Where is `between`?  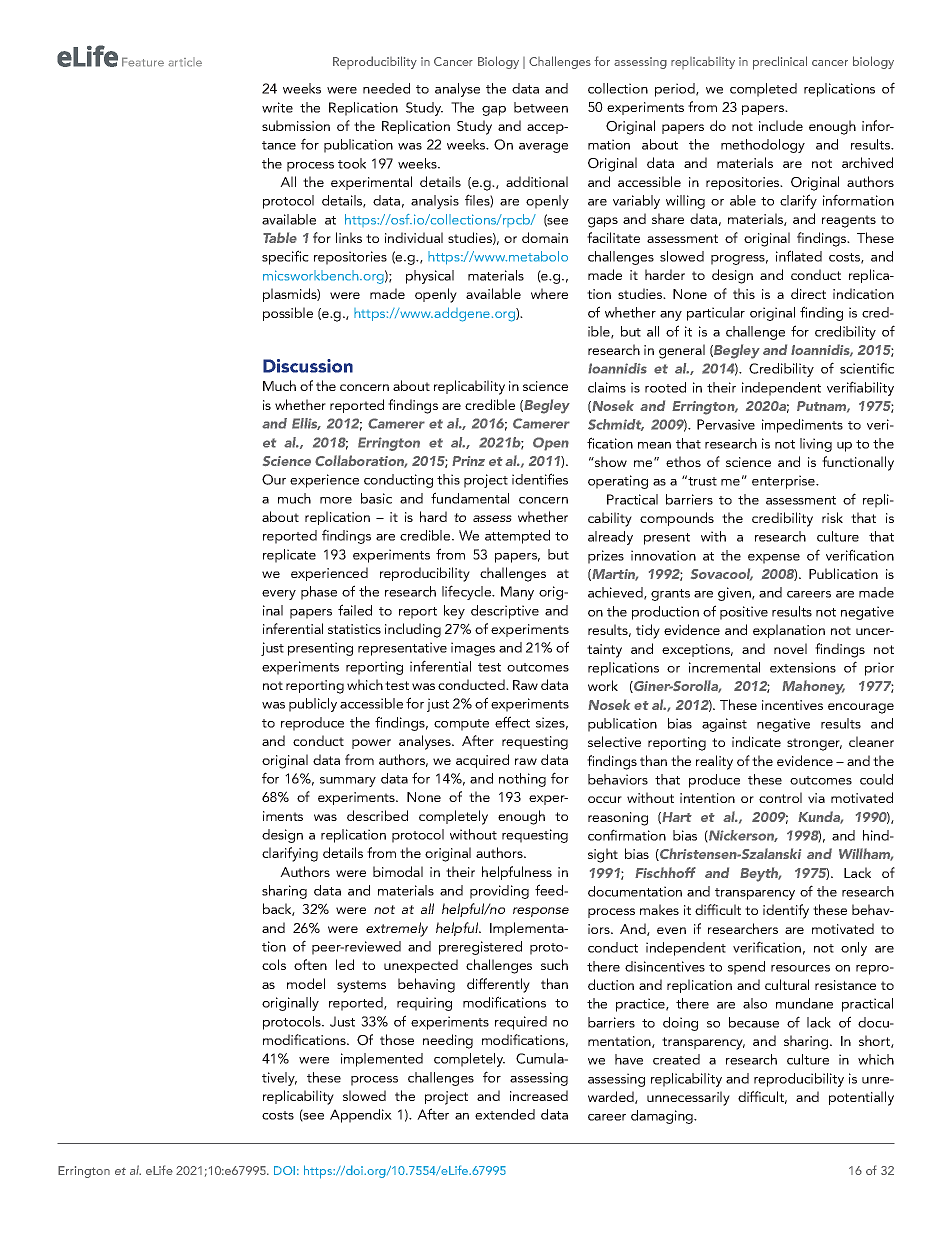 between is located at coordinates (541, 107).
